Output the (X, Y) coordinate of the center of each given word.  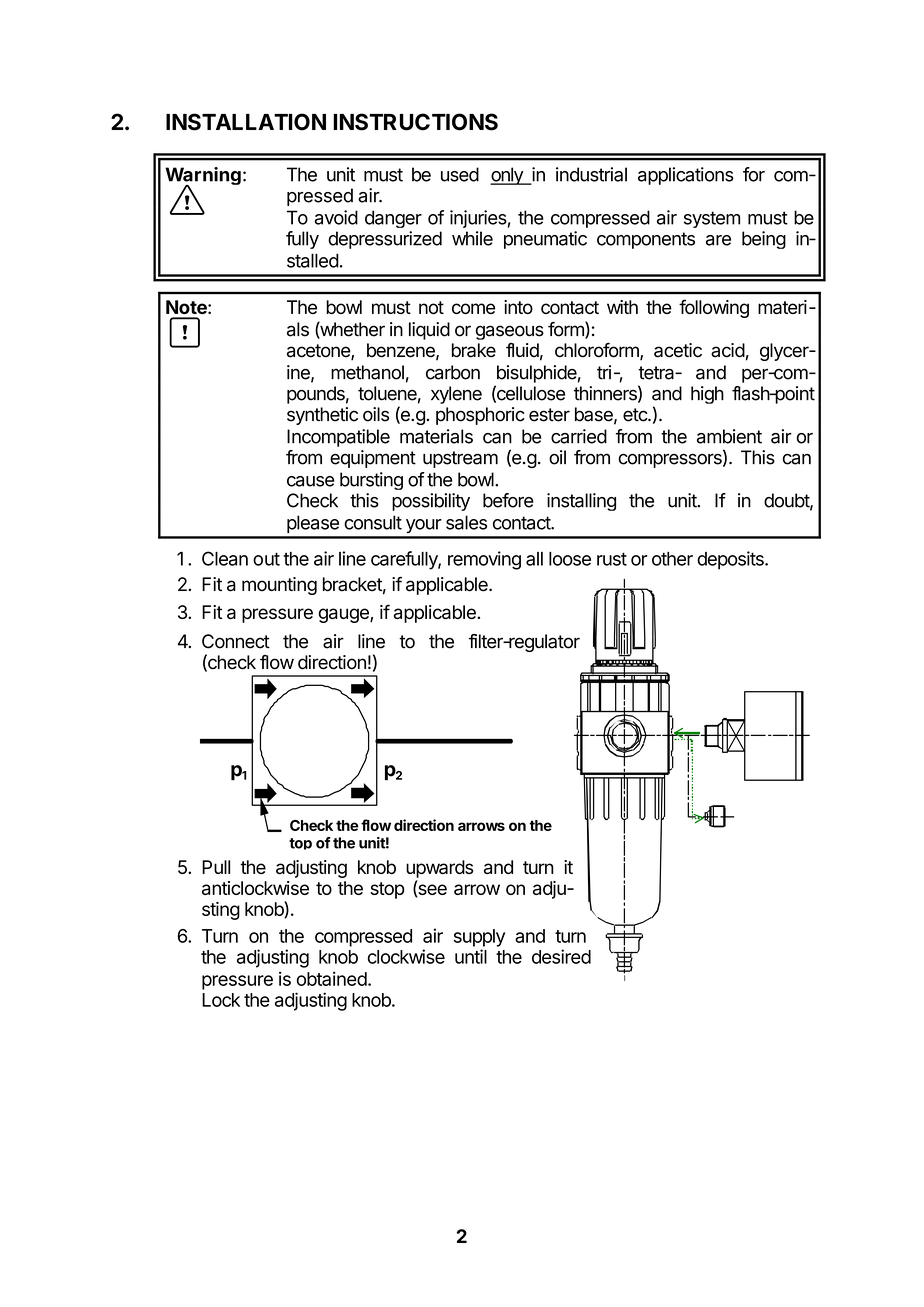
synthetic (322, 416)
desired (561, 956)
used (460, 174)
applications (686, 176)
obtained (332, 978)
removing (484, 560)
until (471, 956)
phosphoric (480, 416)
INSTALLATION (246, 122)
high (707, 395)
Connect (236, 641)
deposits (731, 560)
